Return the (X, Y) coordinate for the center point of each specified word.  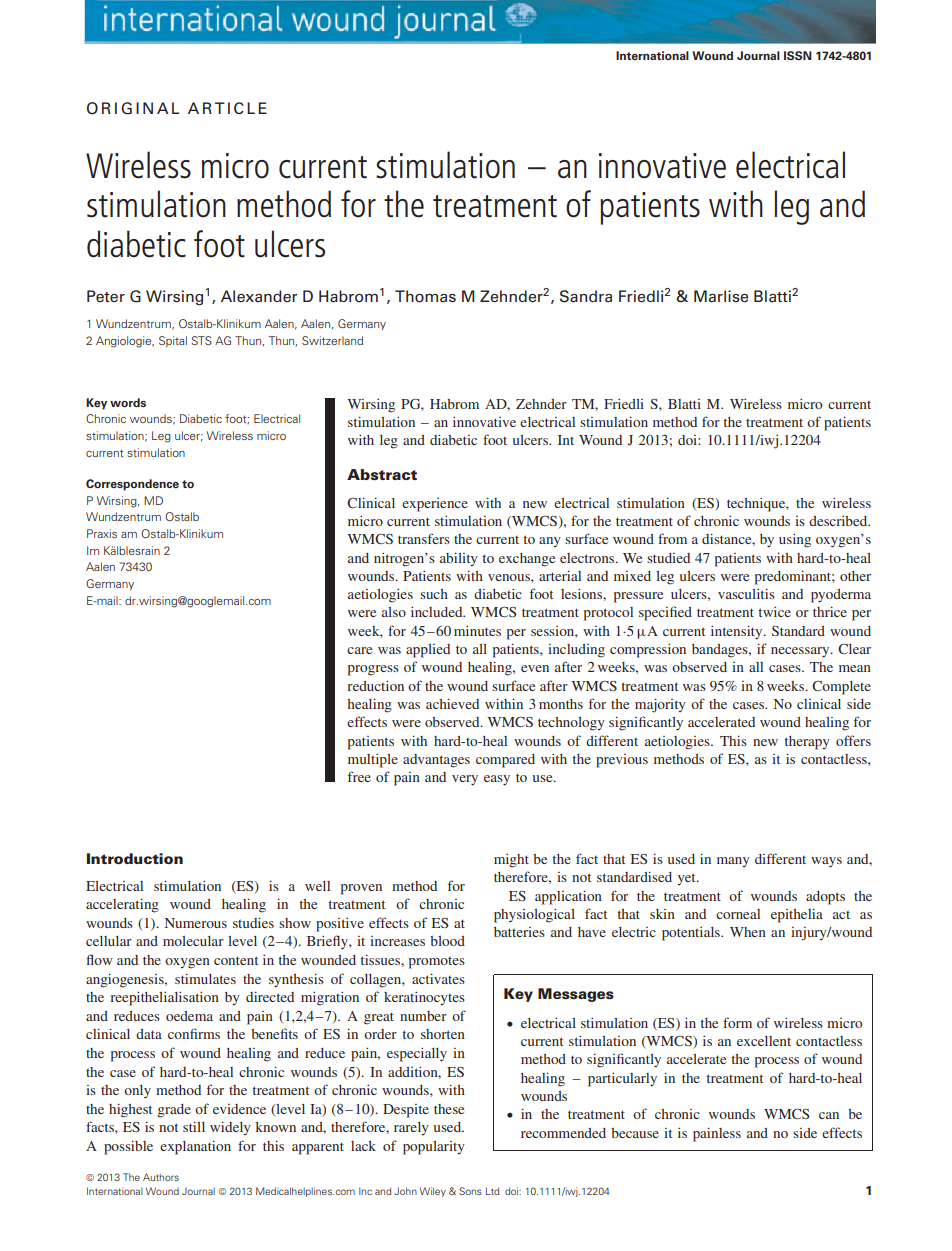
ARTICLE (227, 108)
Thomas (425, 296)
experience (435, 505)
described (839, 521)
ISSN (798, 55)
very (465, 780)
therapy (807, 743)
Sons (470, 1191)
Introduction (135, 858)
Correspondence (132, 485)
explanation (195, 1147)
